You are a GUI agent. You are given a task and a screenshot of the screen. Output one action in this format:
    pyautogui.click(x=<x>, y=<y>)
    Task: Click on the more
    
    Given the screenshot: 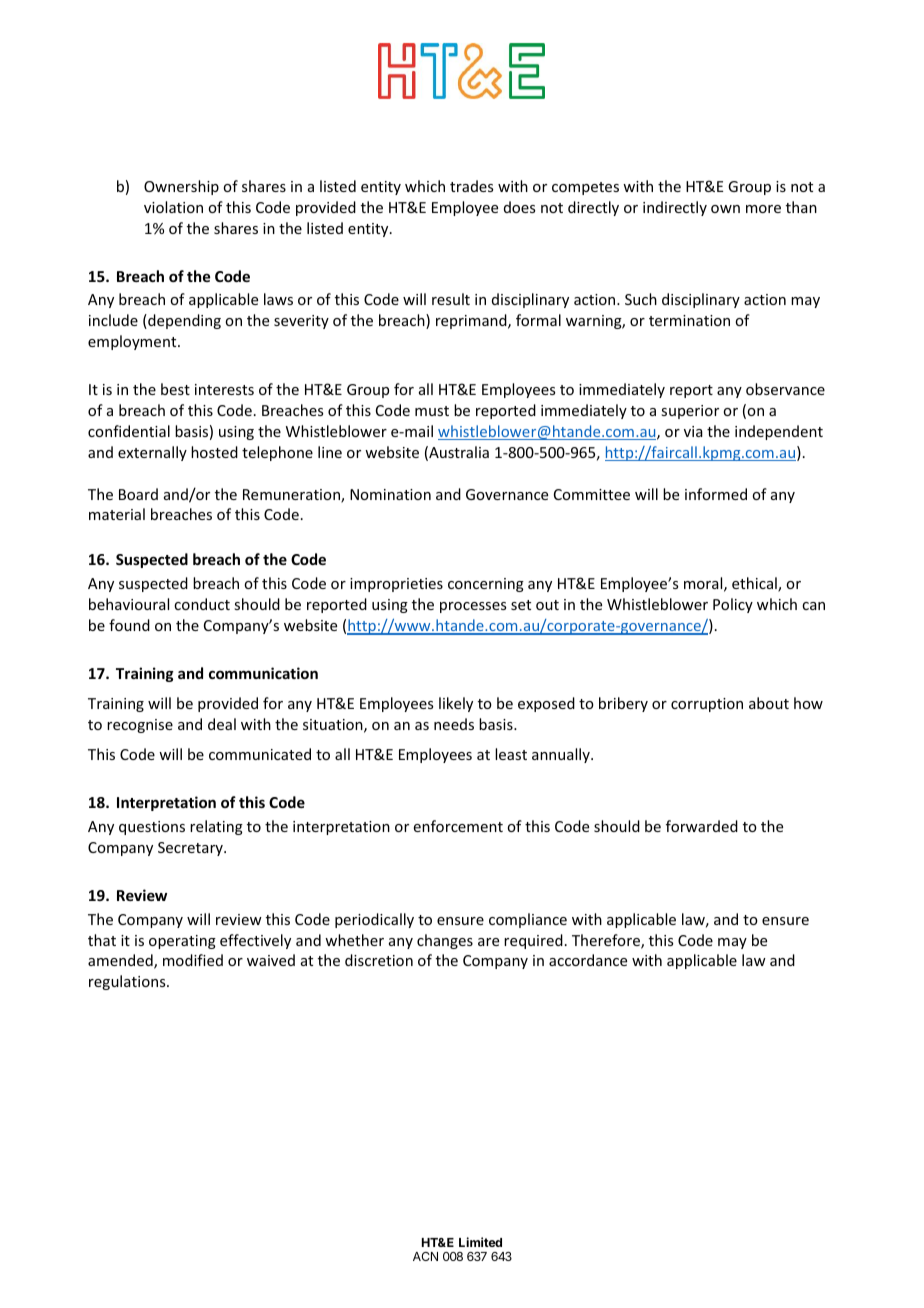 What is the action you would take?
    pyautogui.click(x=763, y=209)
